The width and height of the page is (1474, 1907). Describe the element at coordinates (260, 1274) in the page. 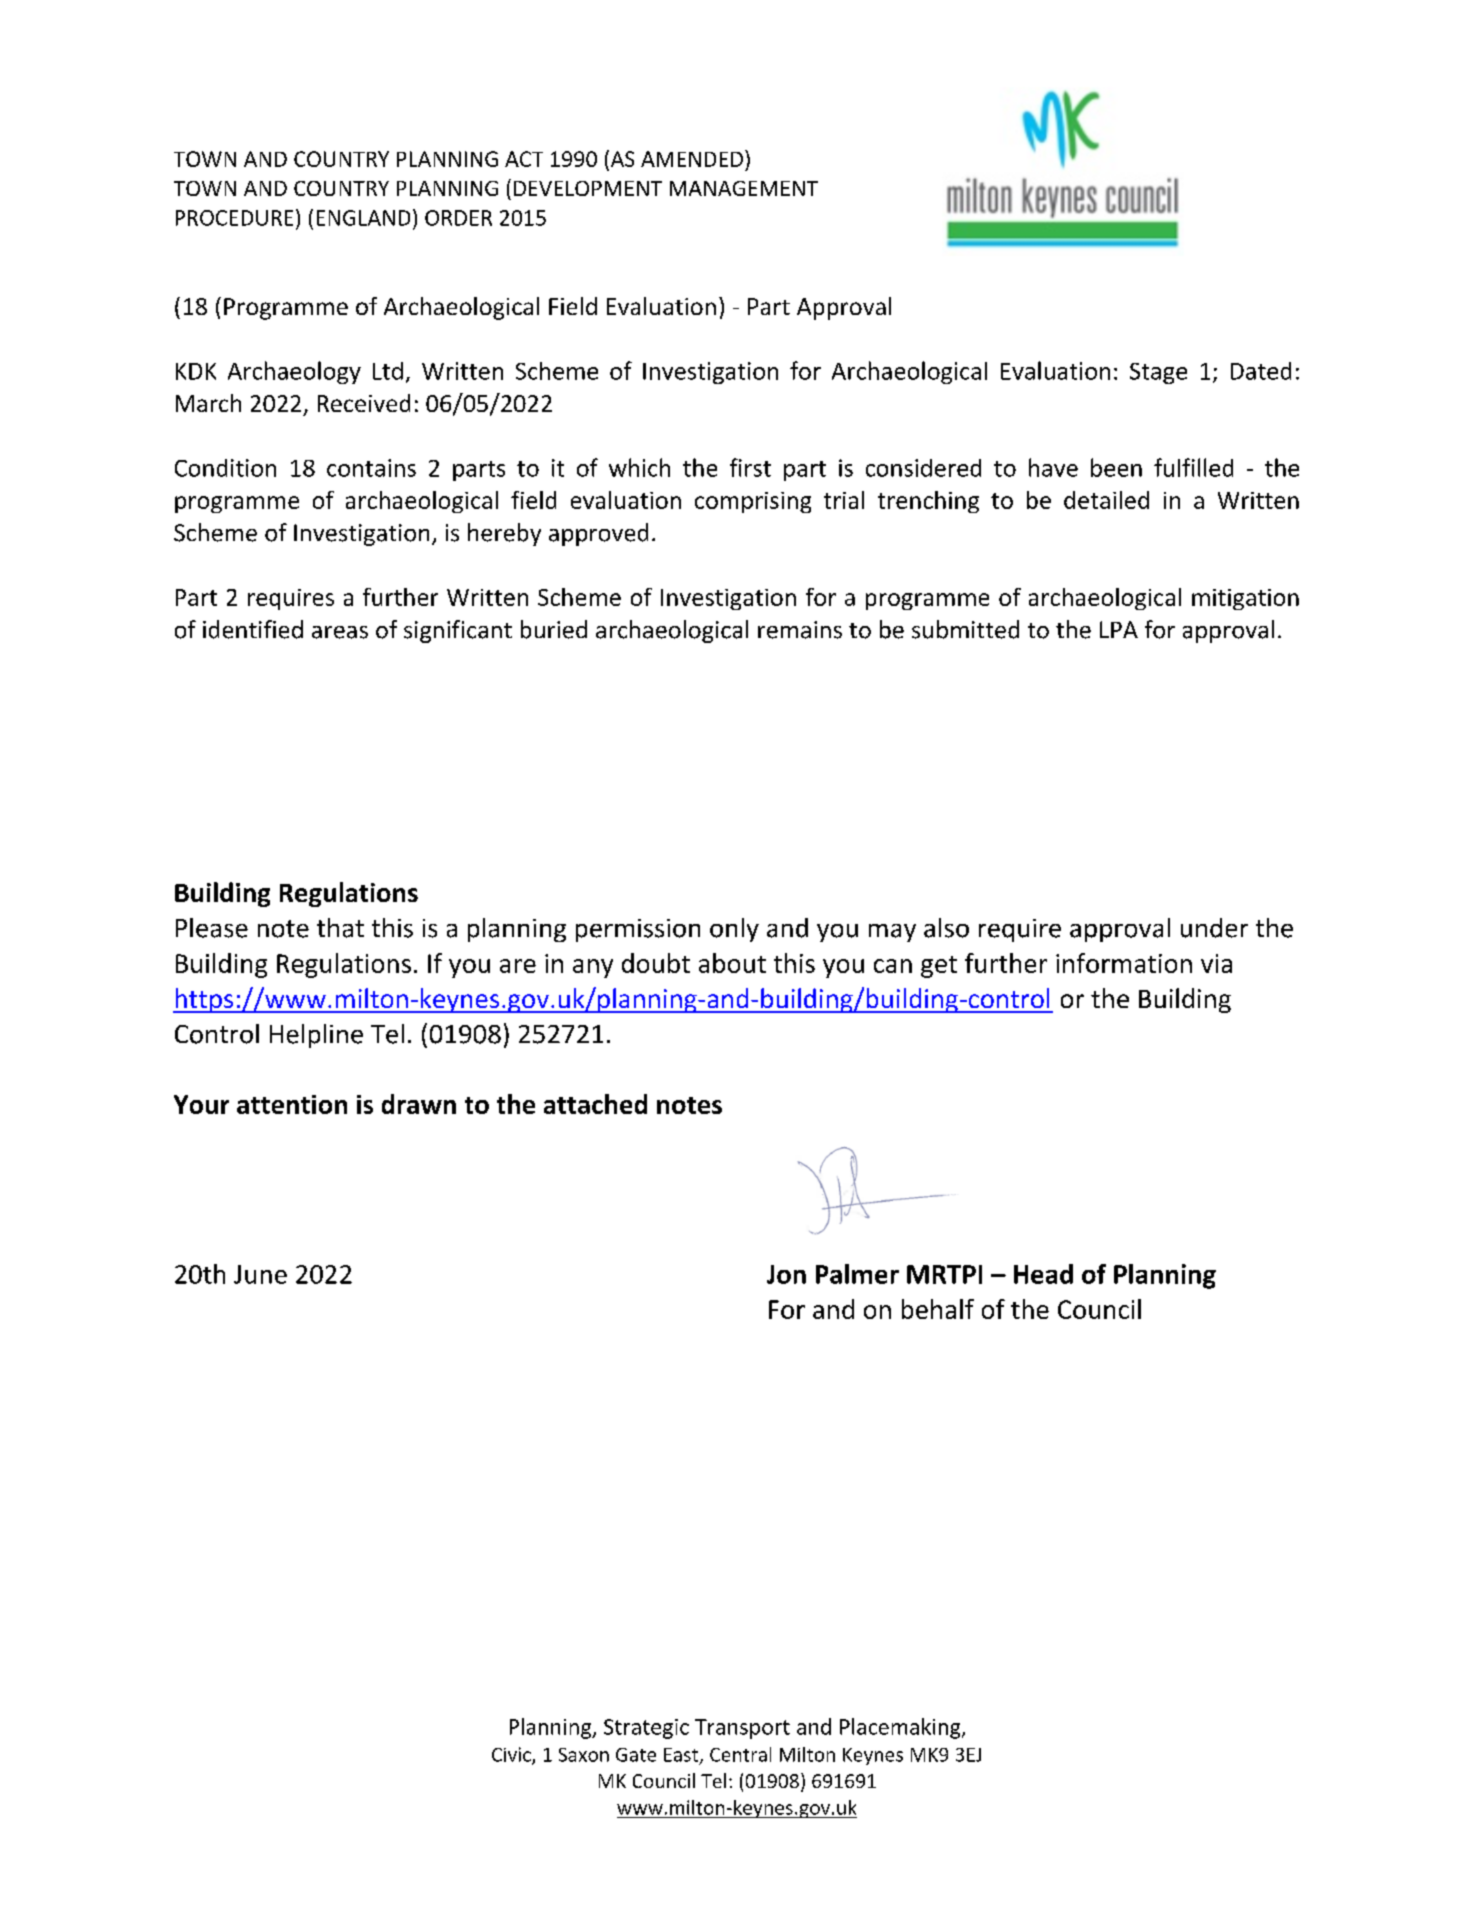

I see `June` at that location.
